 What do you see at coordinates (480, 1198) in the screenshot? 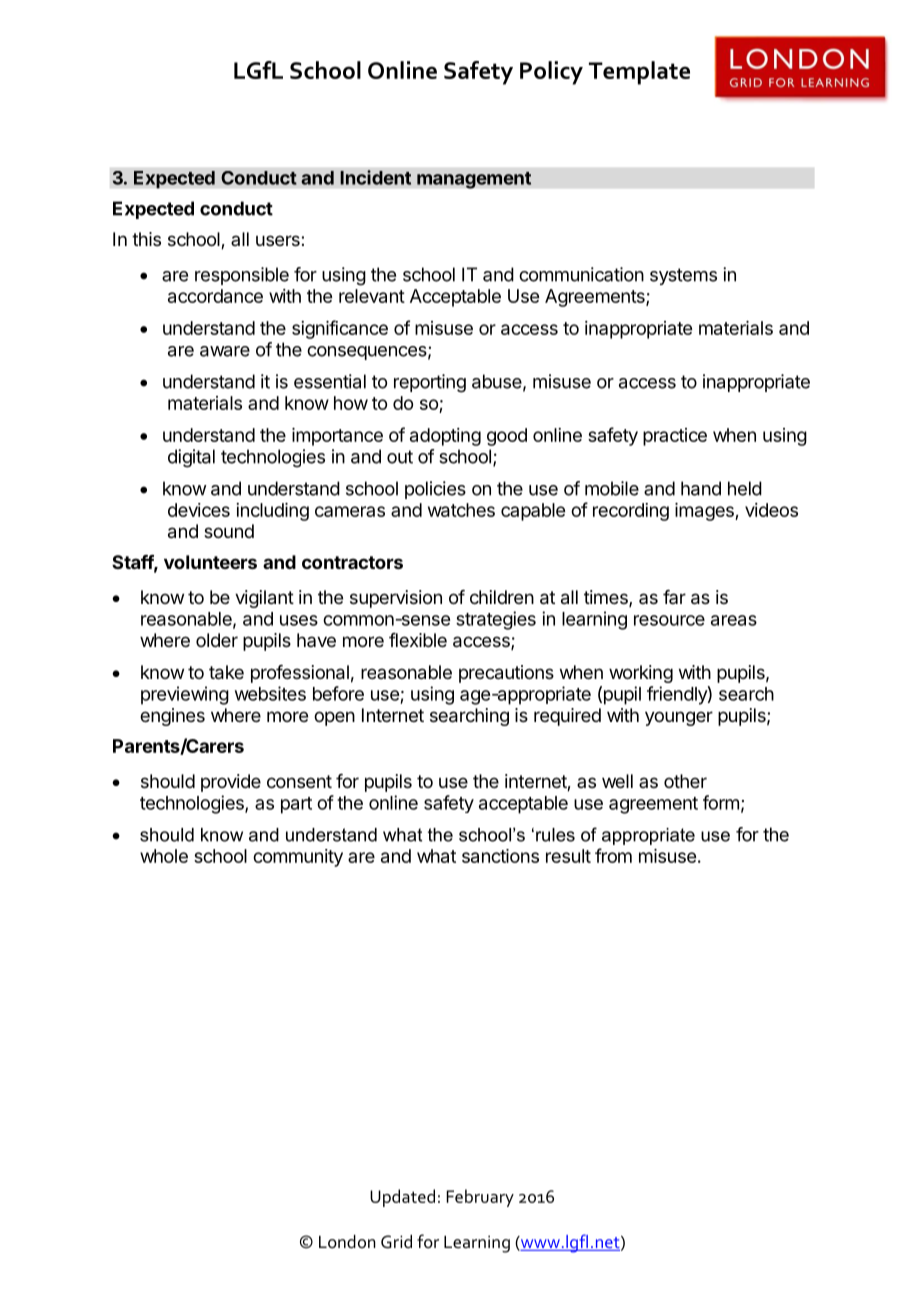
I see `February` at bounding box center [480, 1198].
